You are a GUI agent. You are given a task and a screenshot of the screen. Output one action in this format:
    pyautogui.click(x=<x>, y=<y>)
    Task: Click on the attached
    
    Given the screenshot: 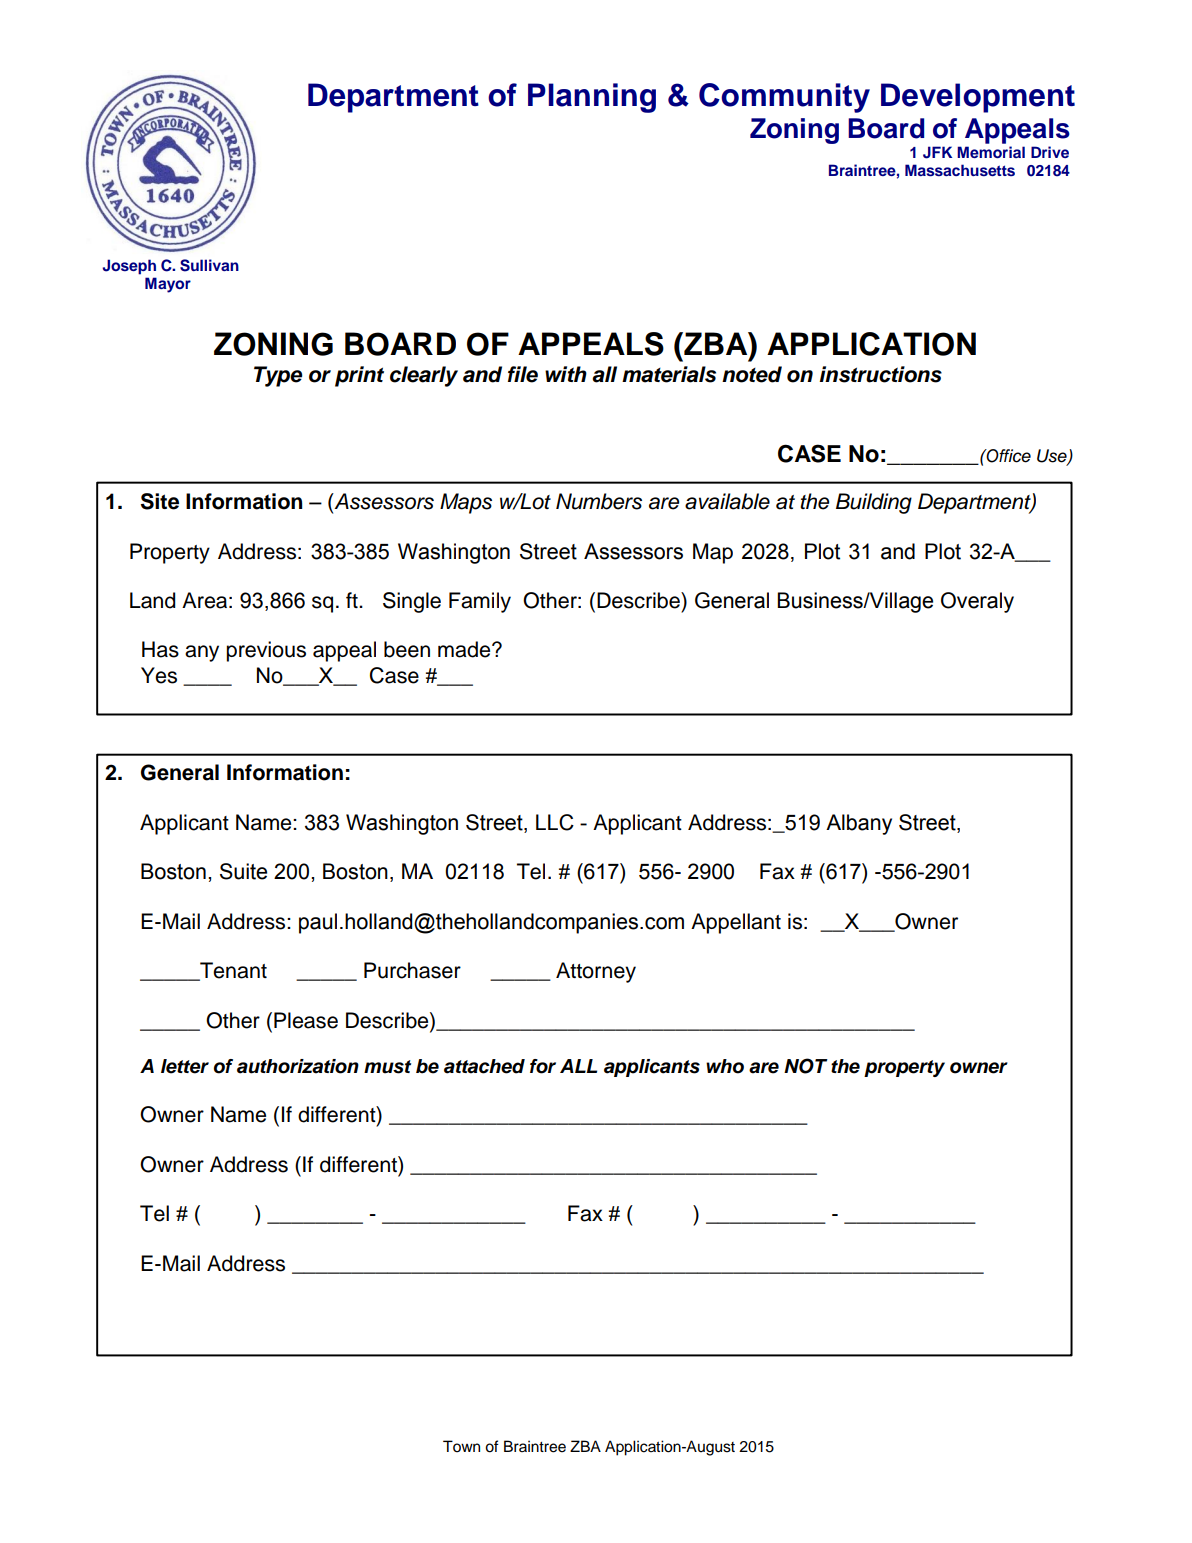 What is the action you would take?
    pyautogui.click(x=484, y=1066)
